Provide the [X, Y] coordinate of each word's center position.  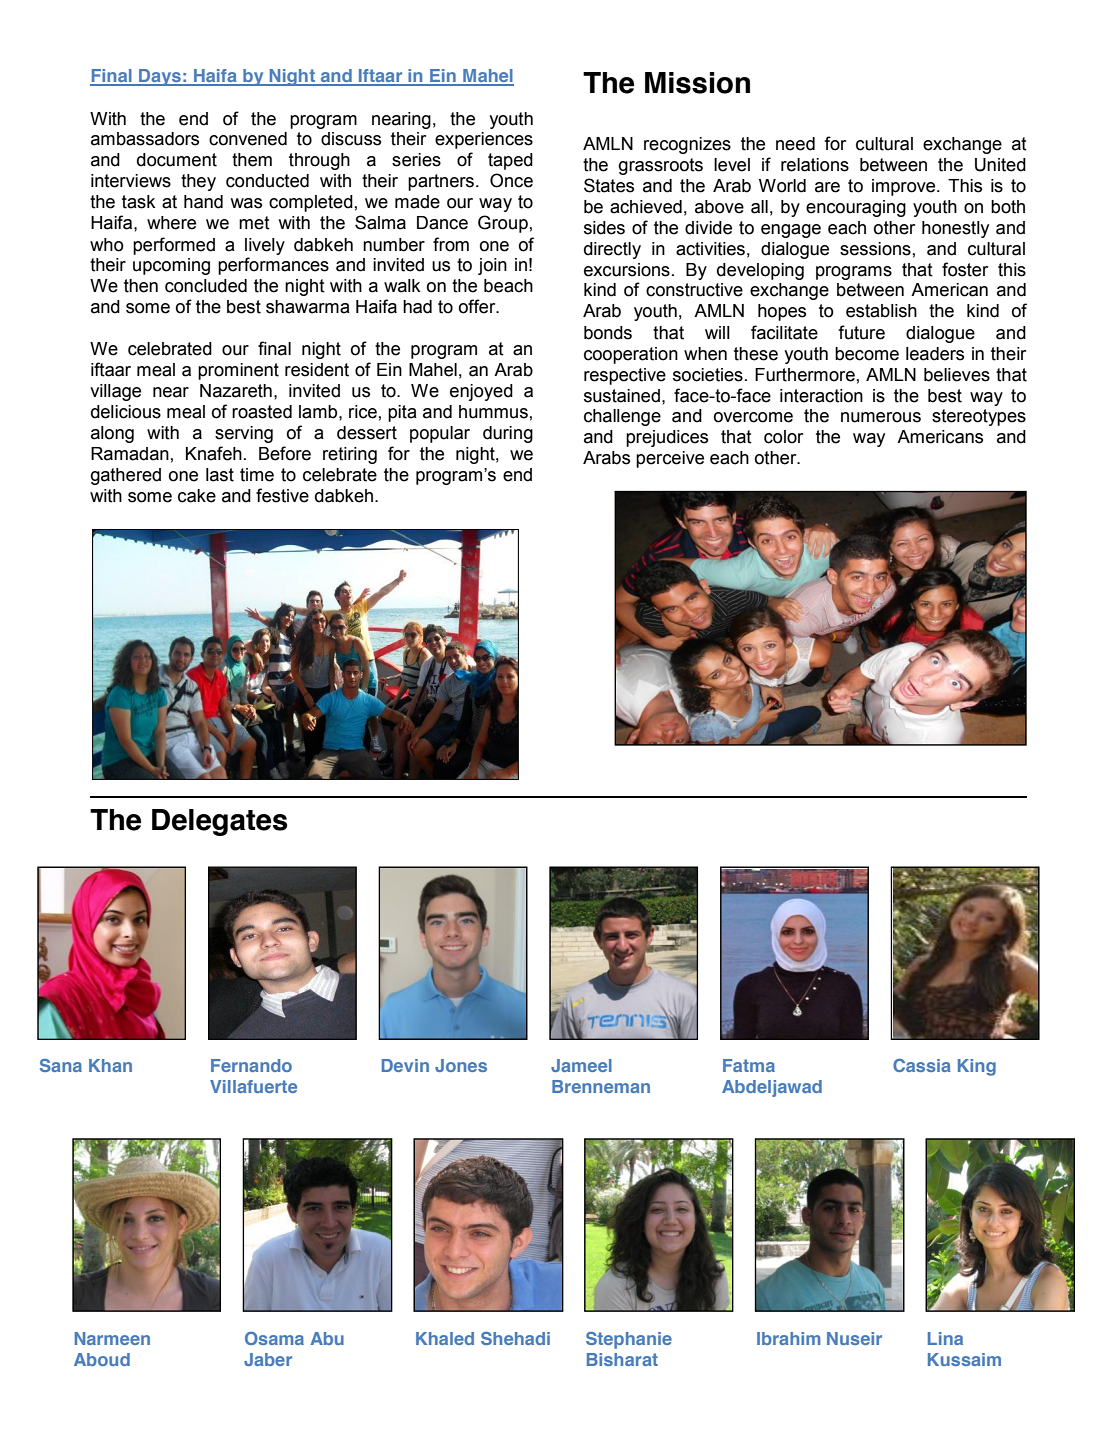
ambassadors [145, 139]
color [783, 437]
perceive [670, 459]
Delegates [220, 822]
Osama [274, 1338]
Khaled [445, 1338]
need [795, 144]
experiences [484, 140]
